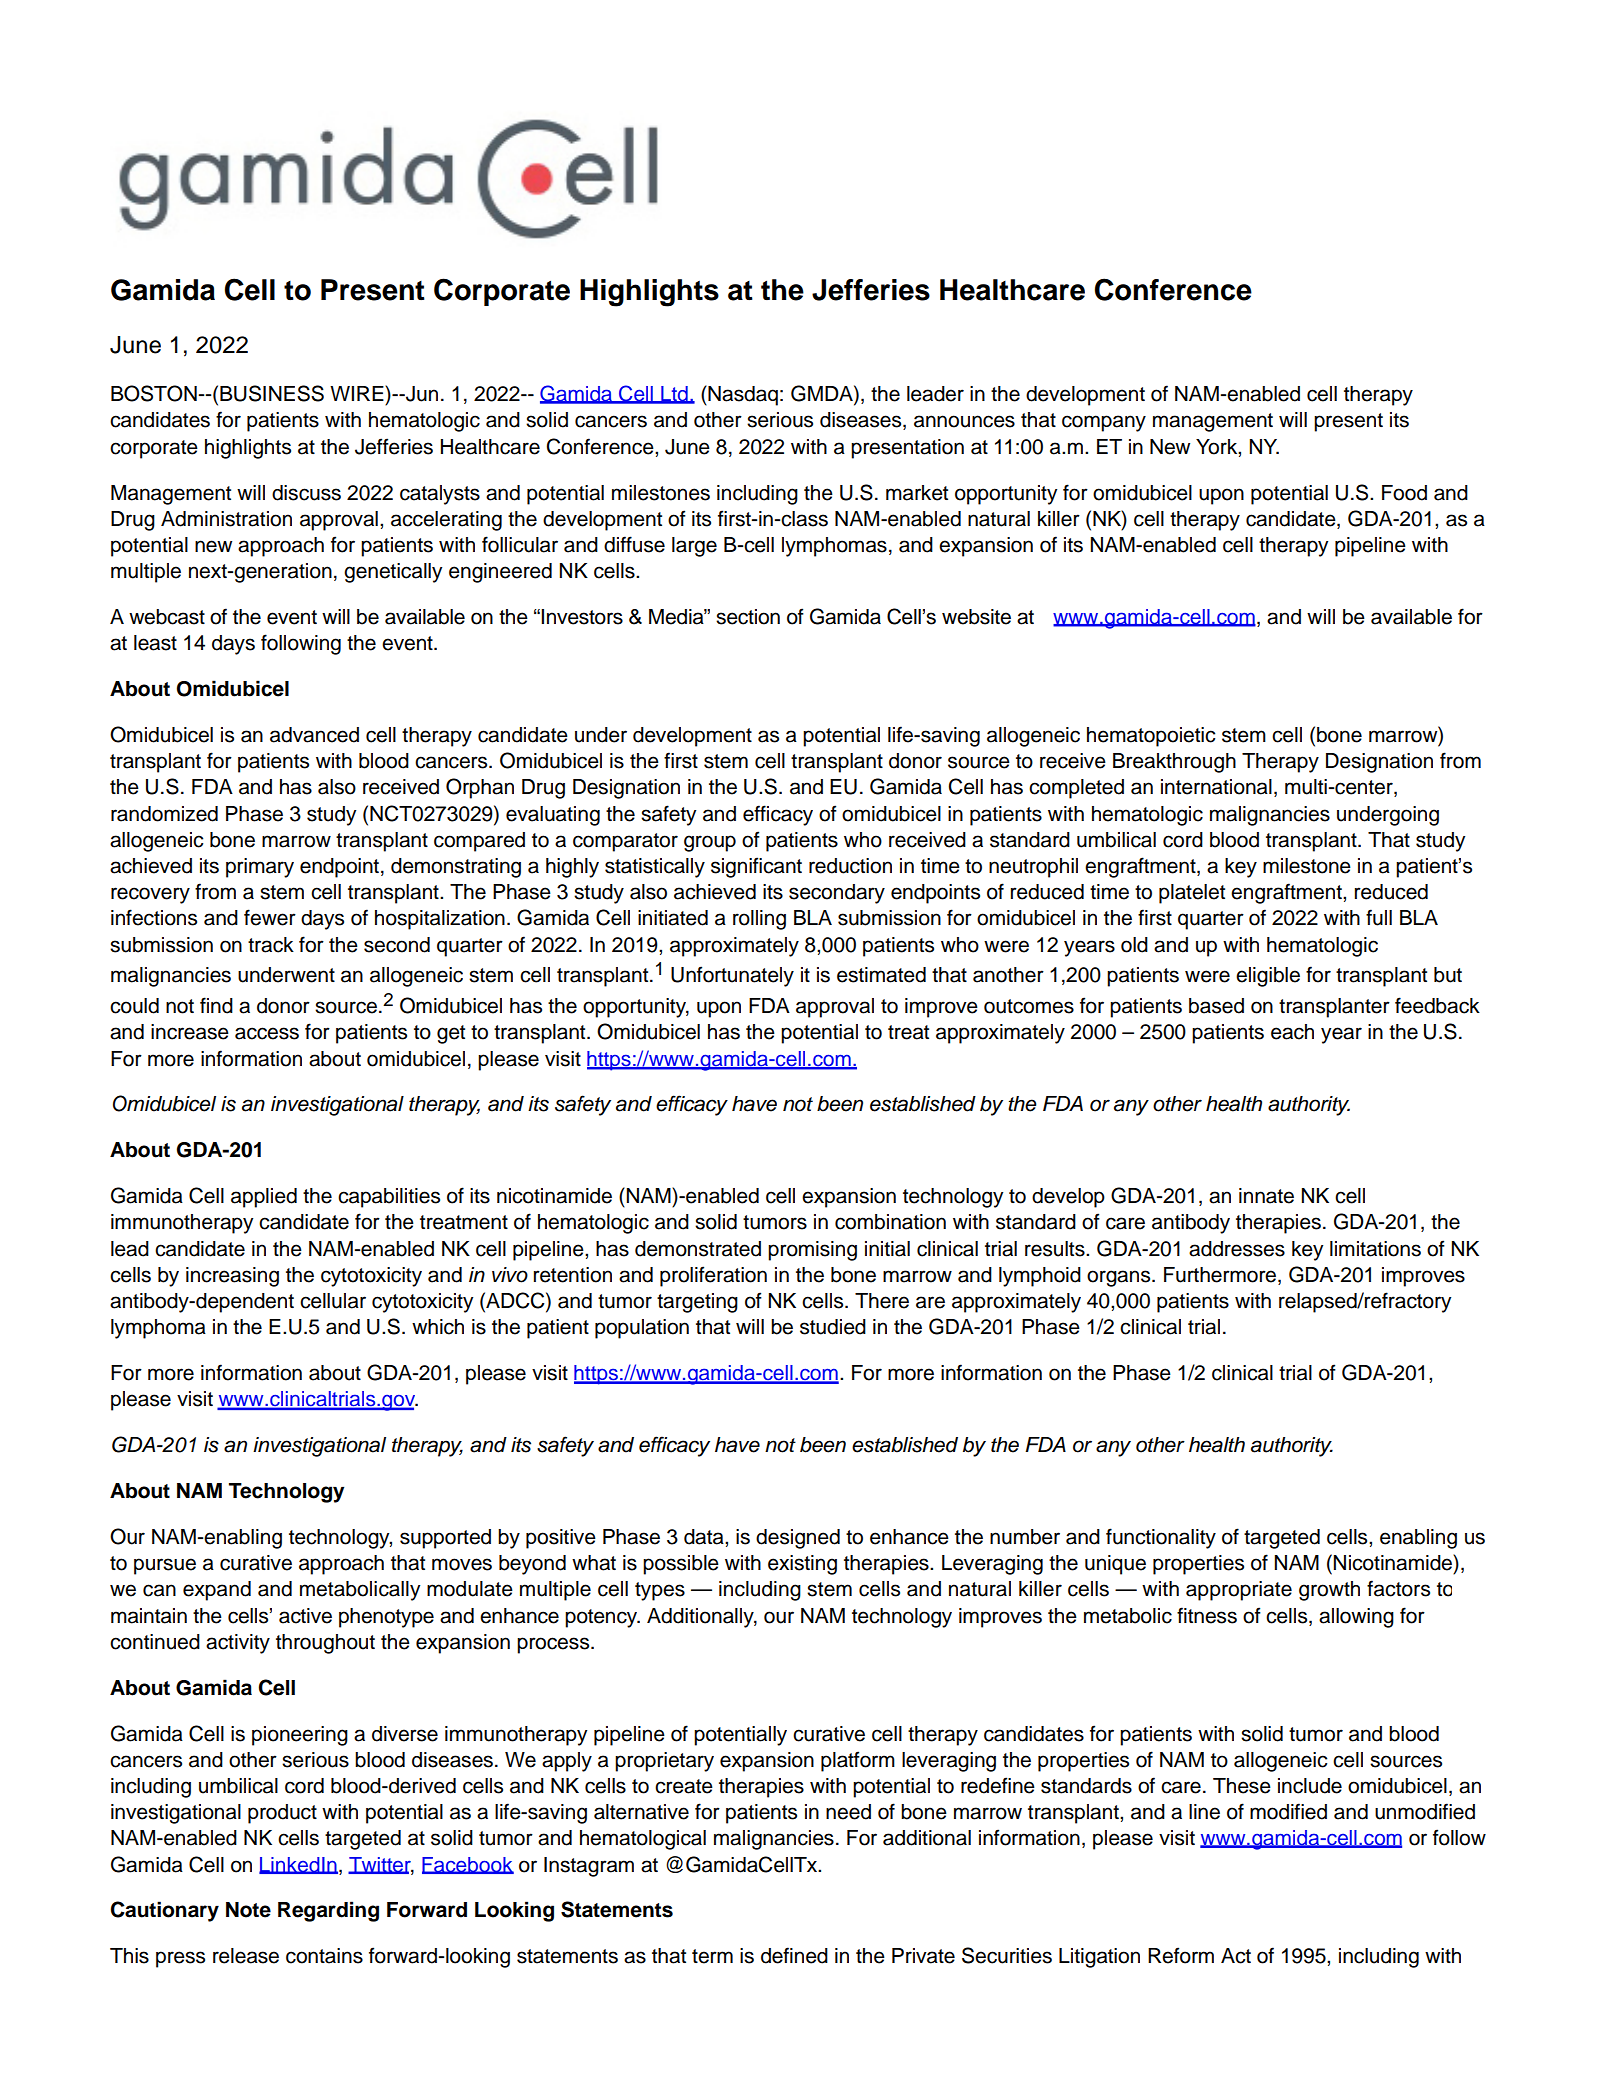  I want to click on applied, so click(264, 1198).
